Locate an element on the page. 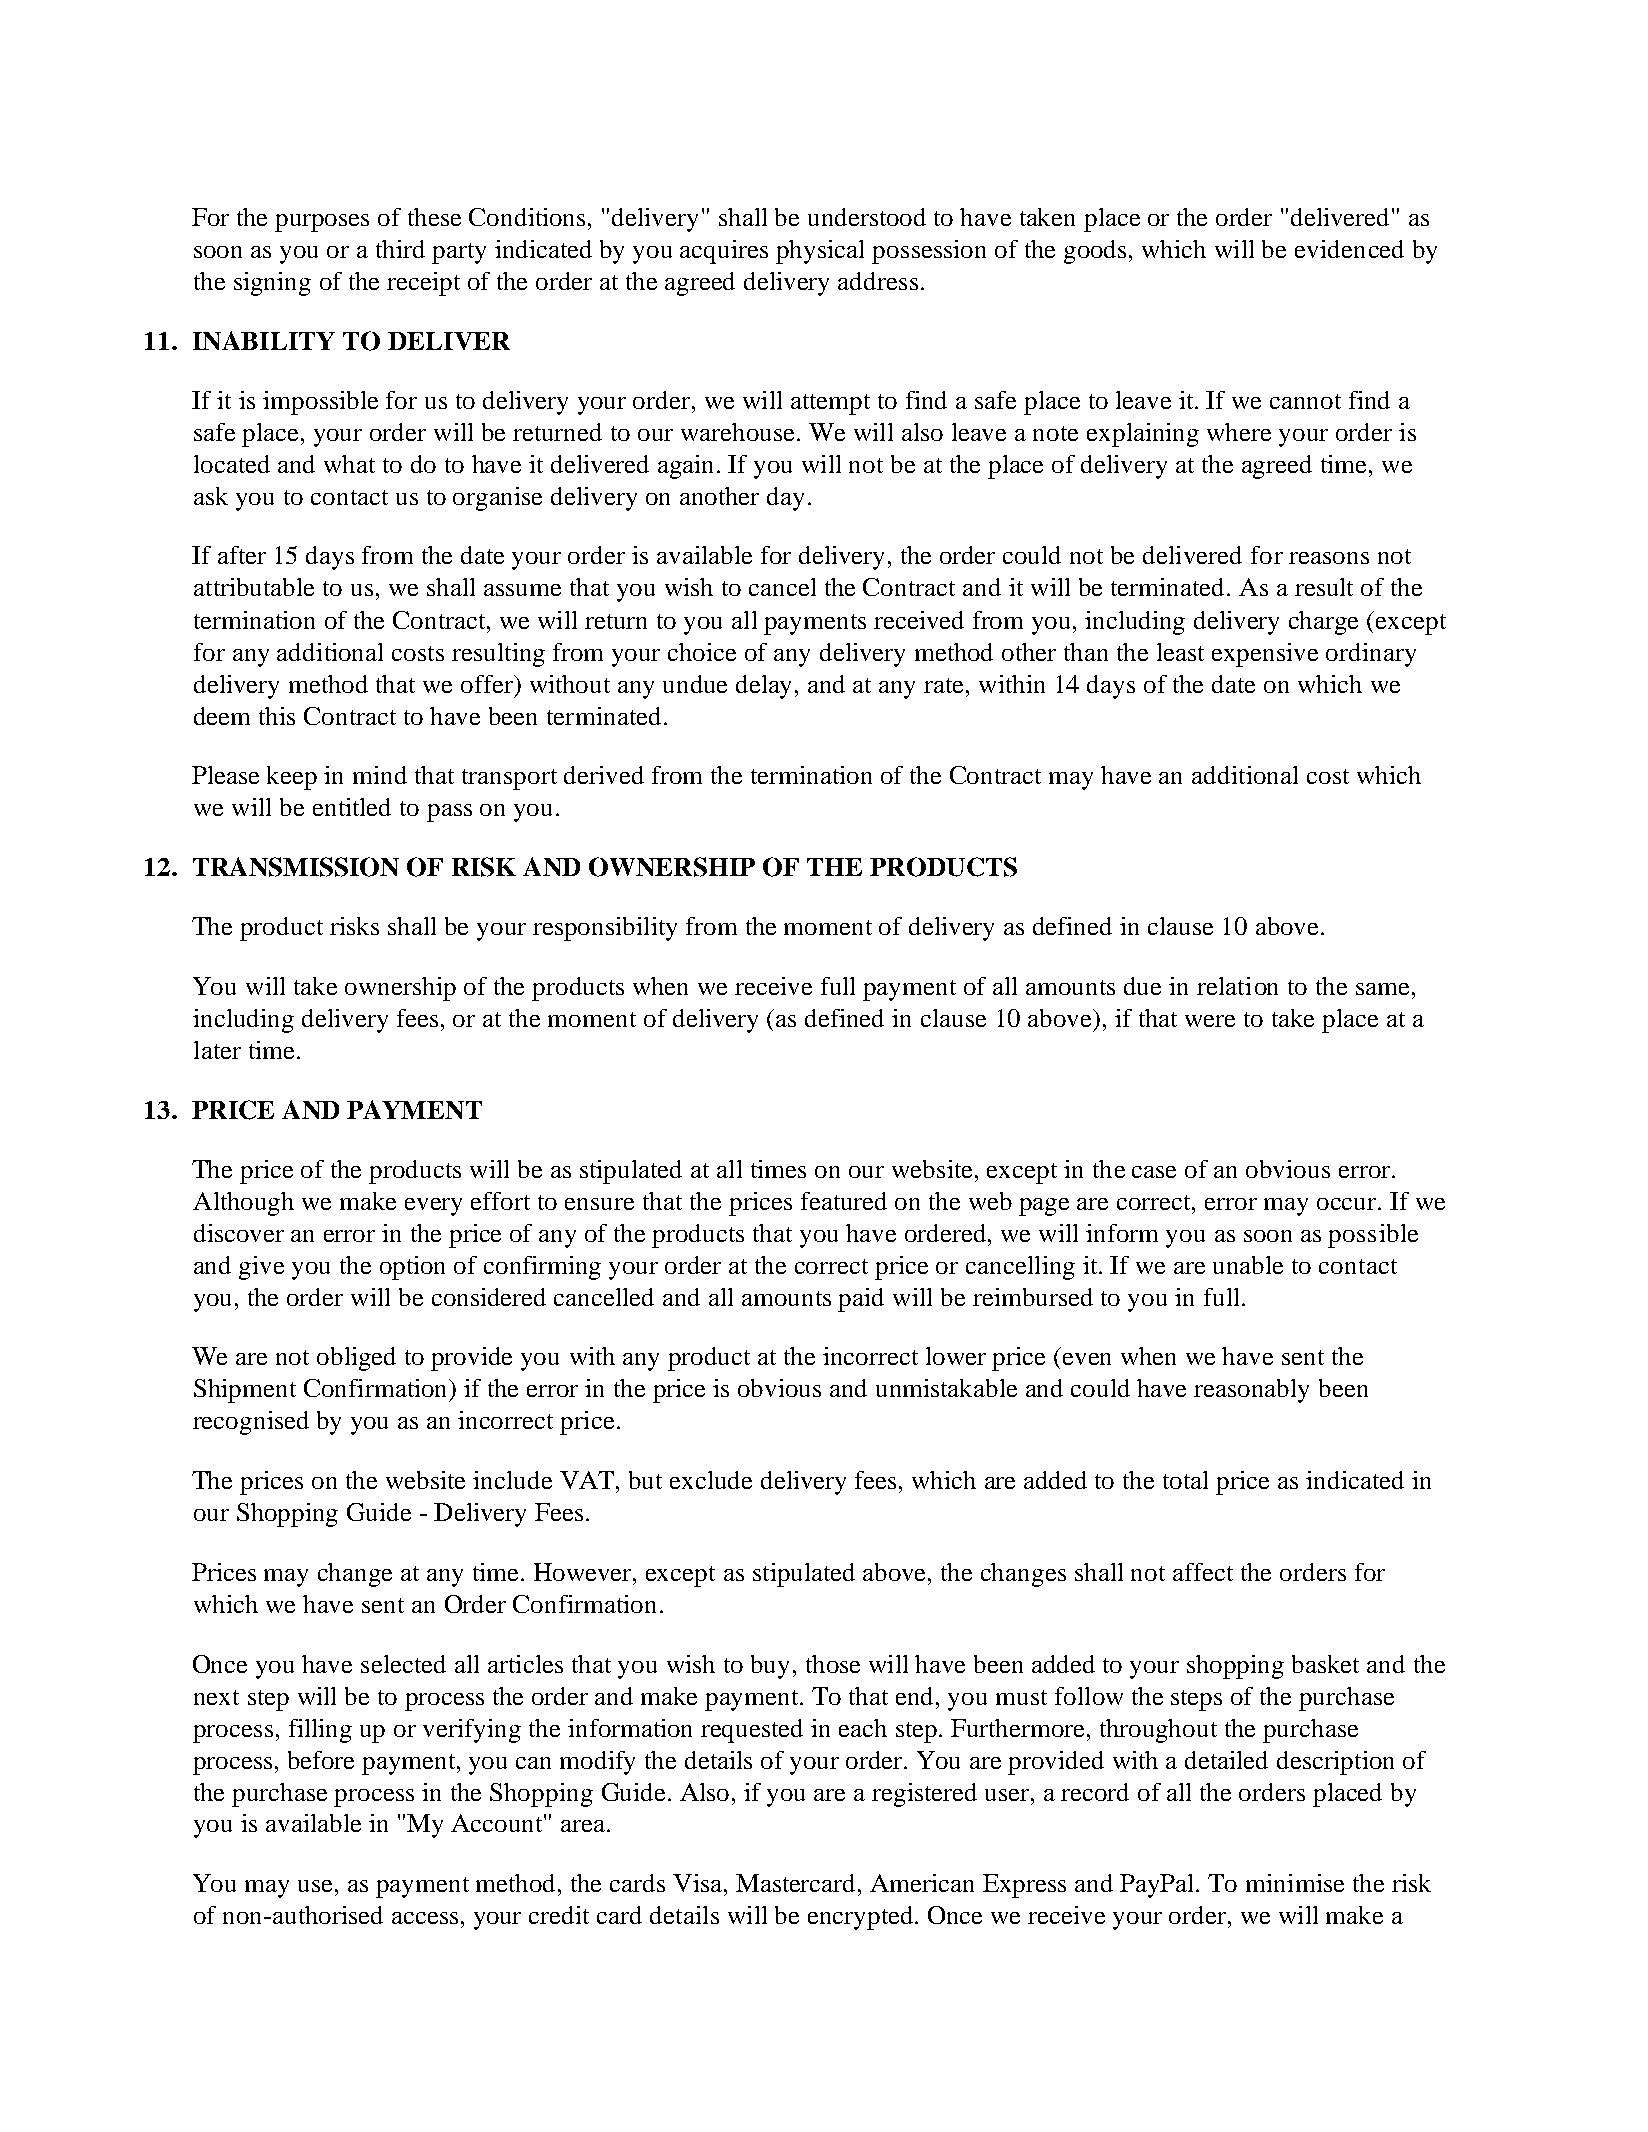  recognised is located at coordinates (251, 1423).
